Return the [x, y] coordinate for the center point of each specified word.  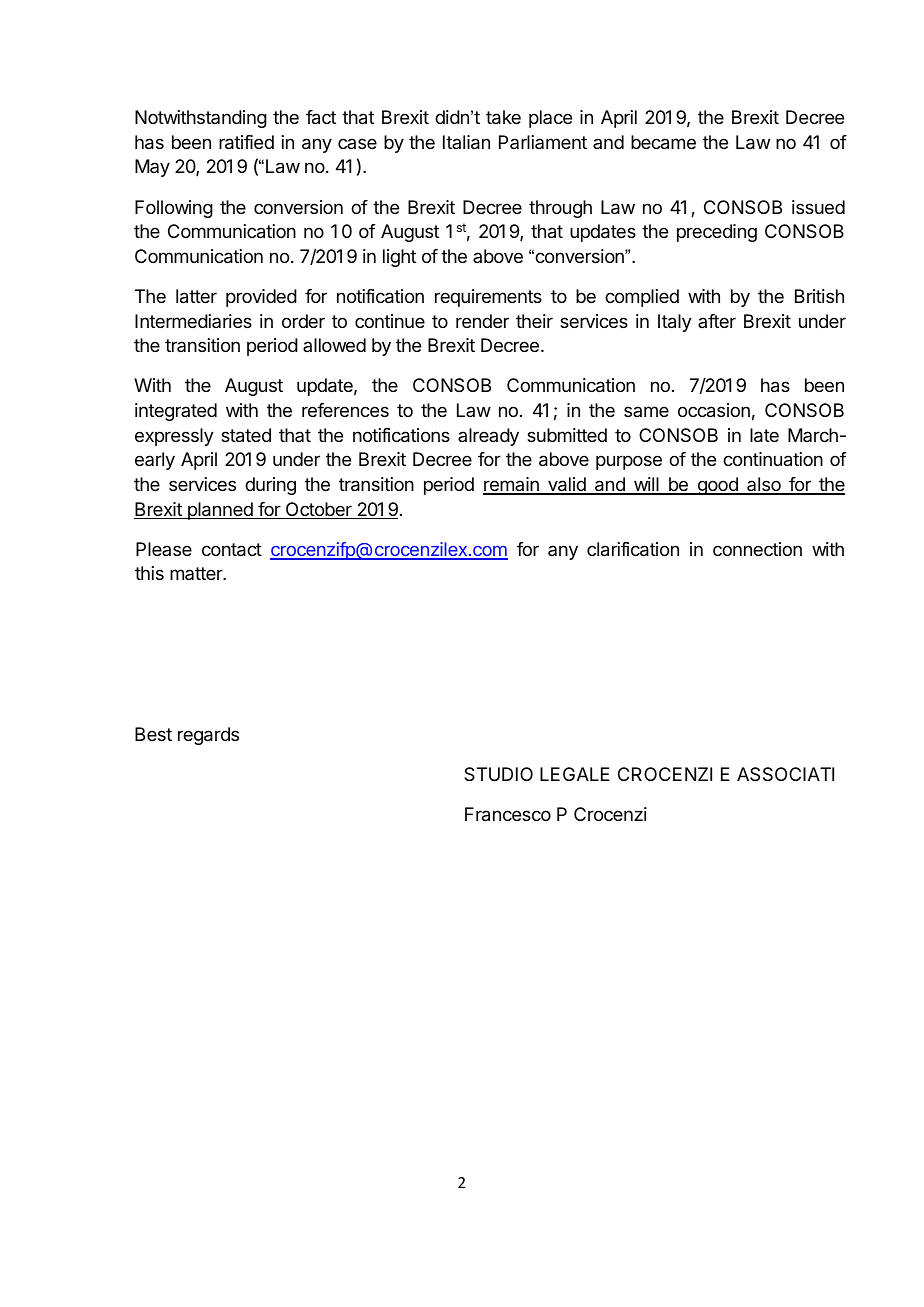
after [717, 321]
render [482, 321]
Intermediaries [193, 321]
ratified [246, 142]
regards [208, 736]
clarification [633, 549]
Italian [466, 142]
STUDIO [498, 774]
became [663, 142]
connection [757, 549]
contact [232, 550]
